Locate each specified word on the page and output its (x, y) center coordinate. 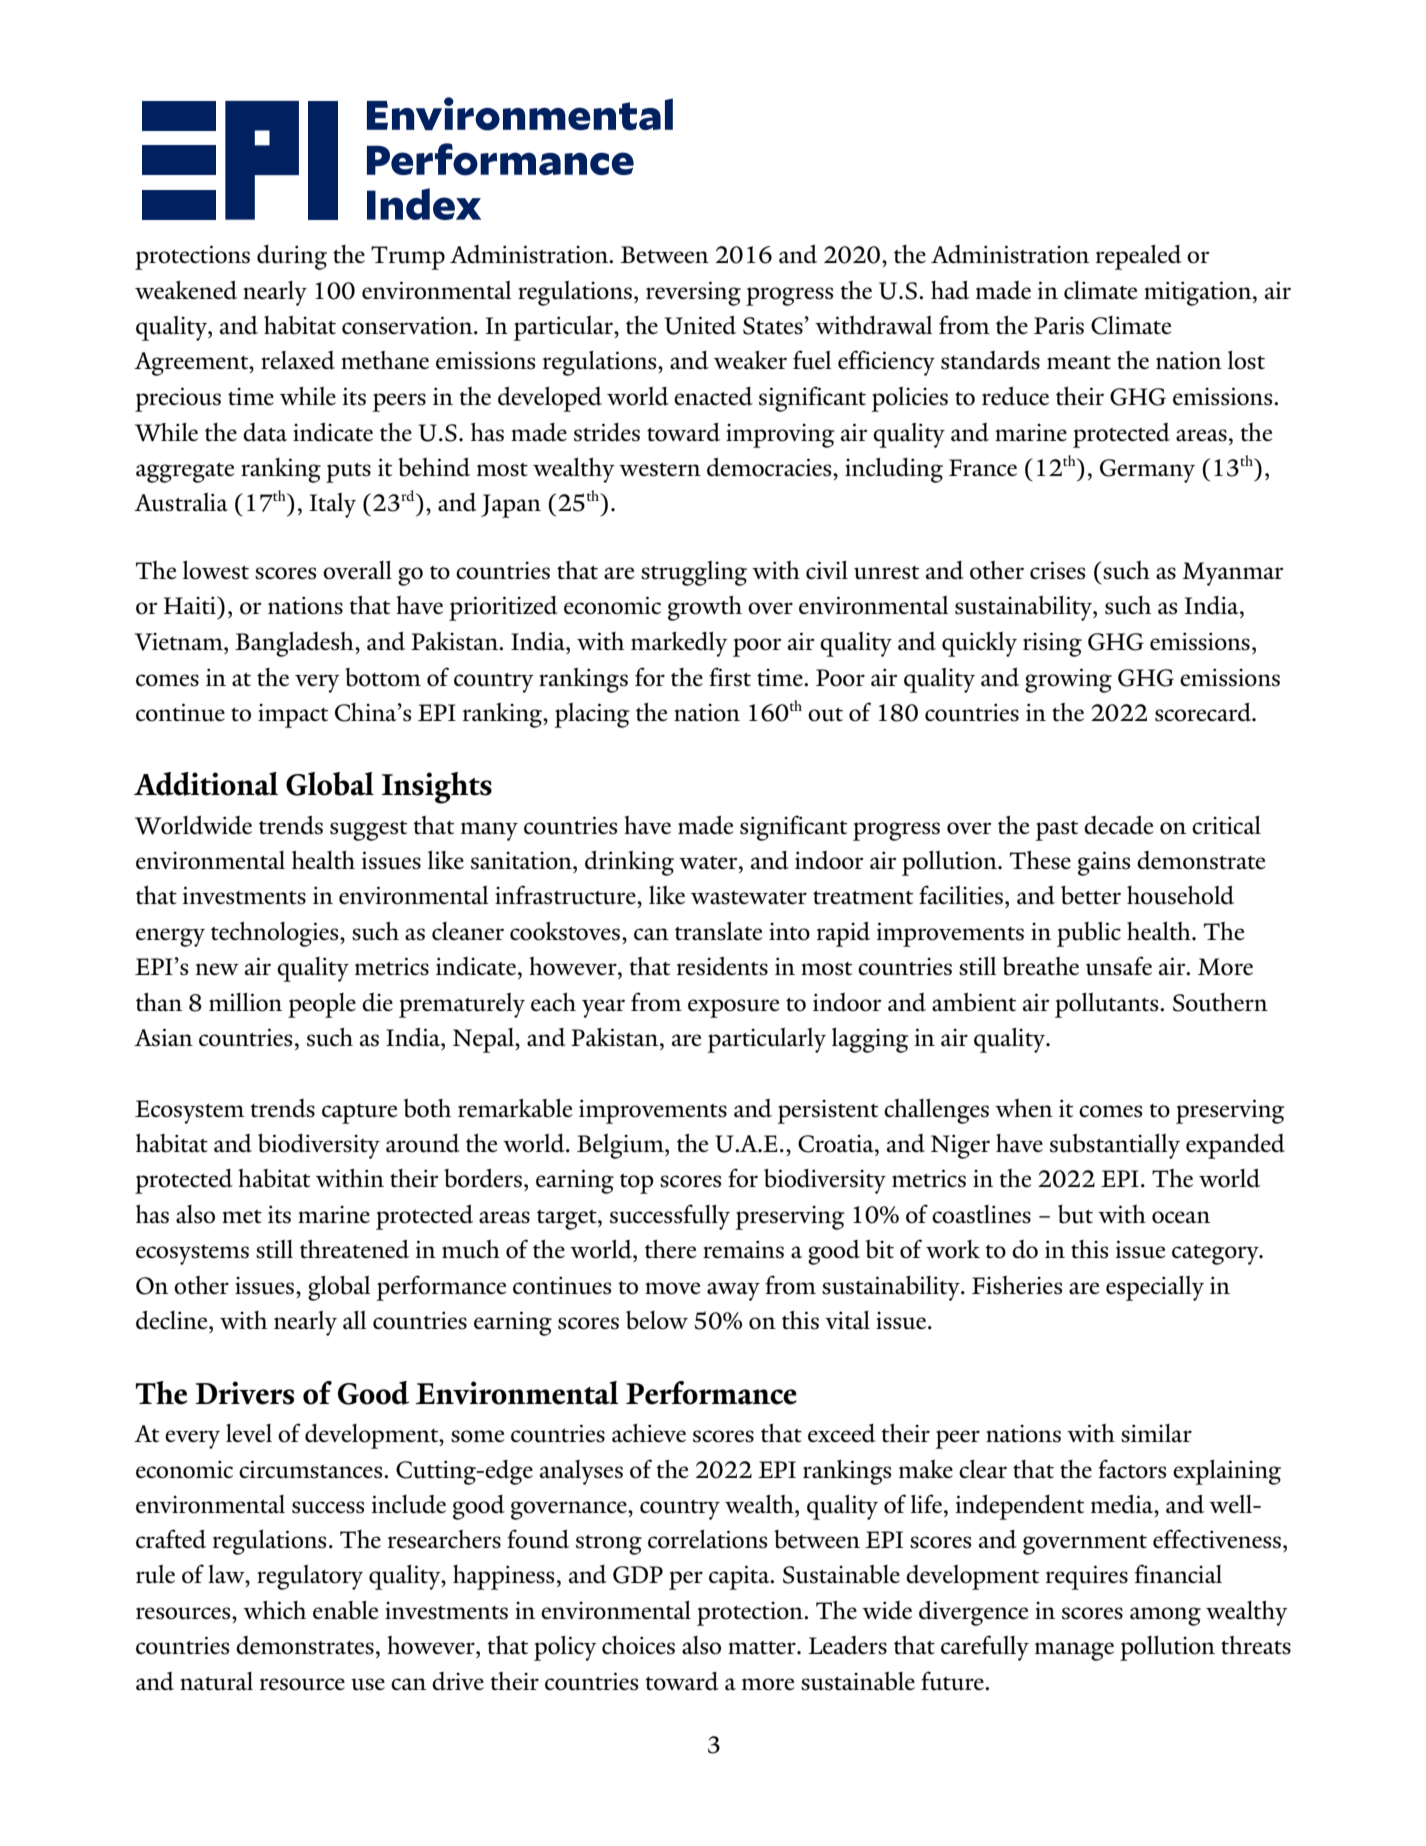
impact (293, 715)
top (637, 1184)
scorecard (1204, 712)
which (274, 1610)
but (1075, 1214)
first (730, 677)
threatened (354, 1249)
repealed (1139, 257)
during (292, 257)
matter (763, 1647)
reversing (693, 293)
